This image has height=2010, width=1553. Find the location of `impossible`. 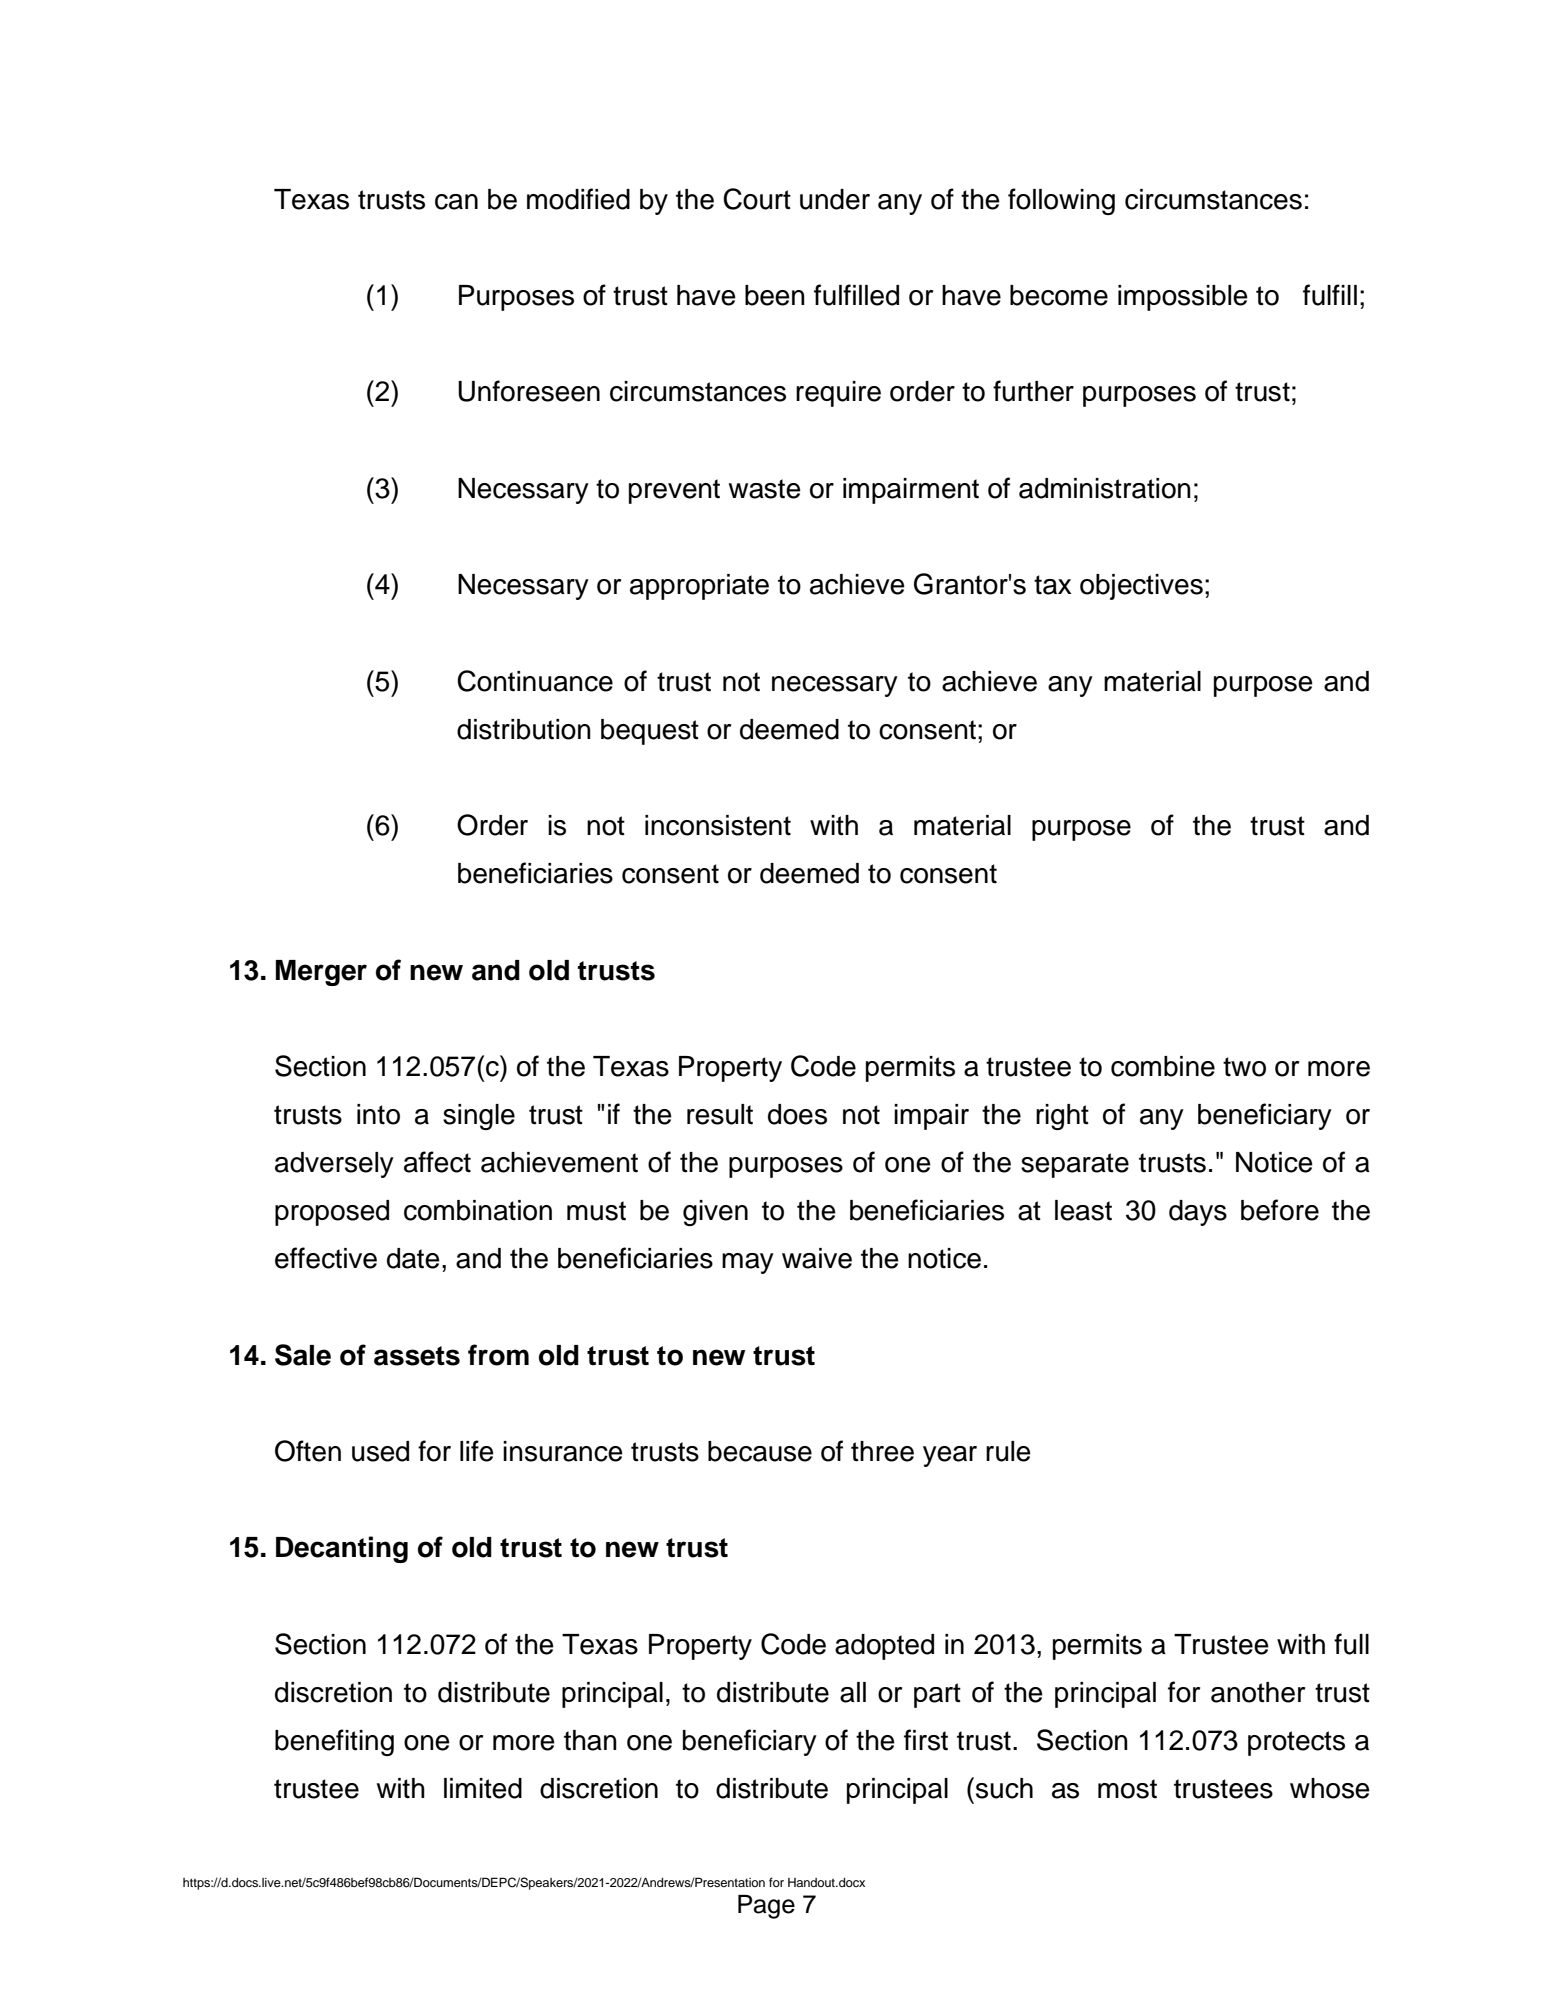

impossible is located at coordinates (1183, 298).
